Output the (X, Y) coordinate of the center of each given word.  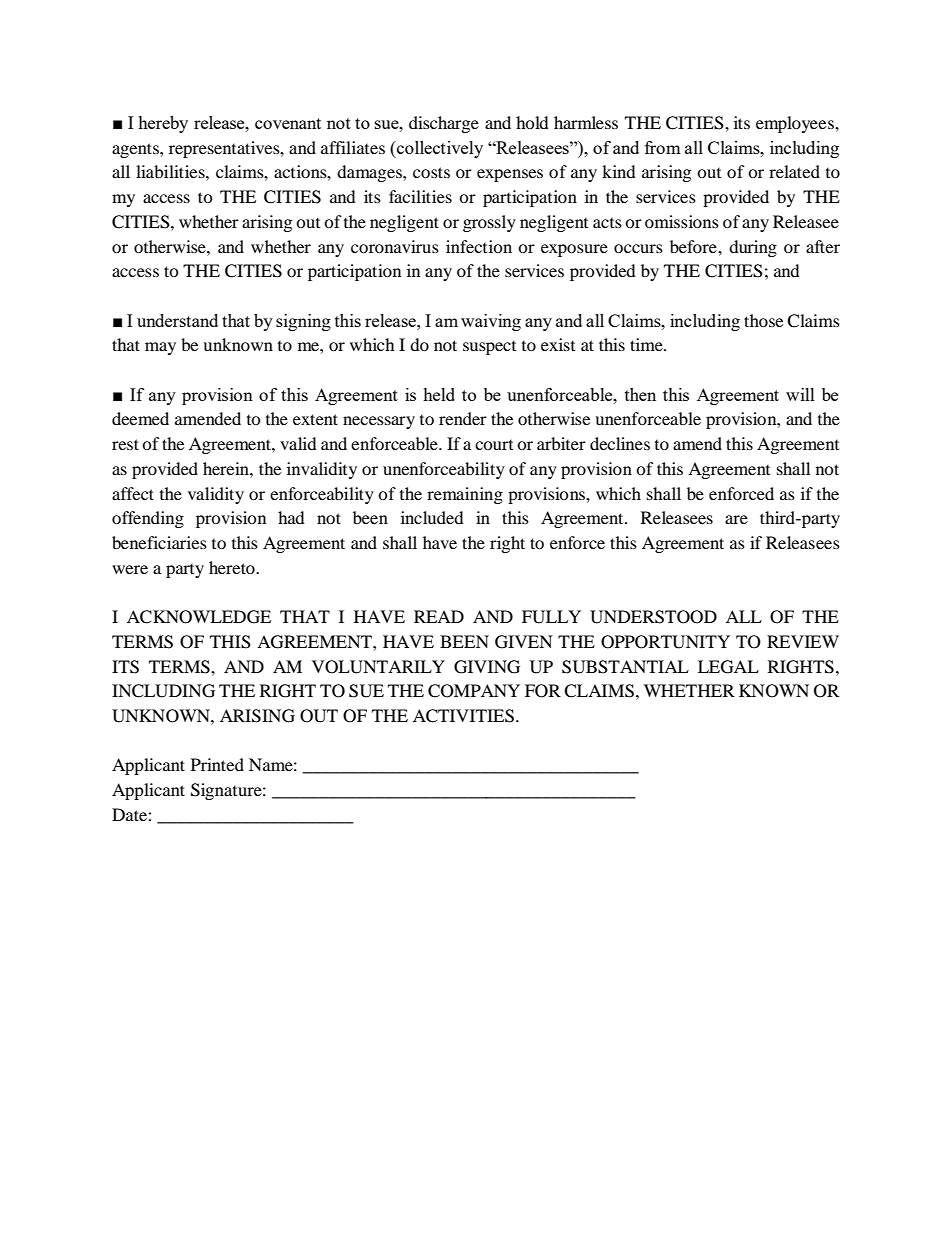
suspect (489, 348)
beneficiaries (159, 542)
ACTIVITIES (463, 716)
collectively (439, 149)
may (160, 348)
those (763, 320)
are (736, 519)
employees (796, 124)
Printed (217, 764)
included (432, 517)
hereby (163, 124)
